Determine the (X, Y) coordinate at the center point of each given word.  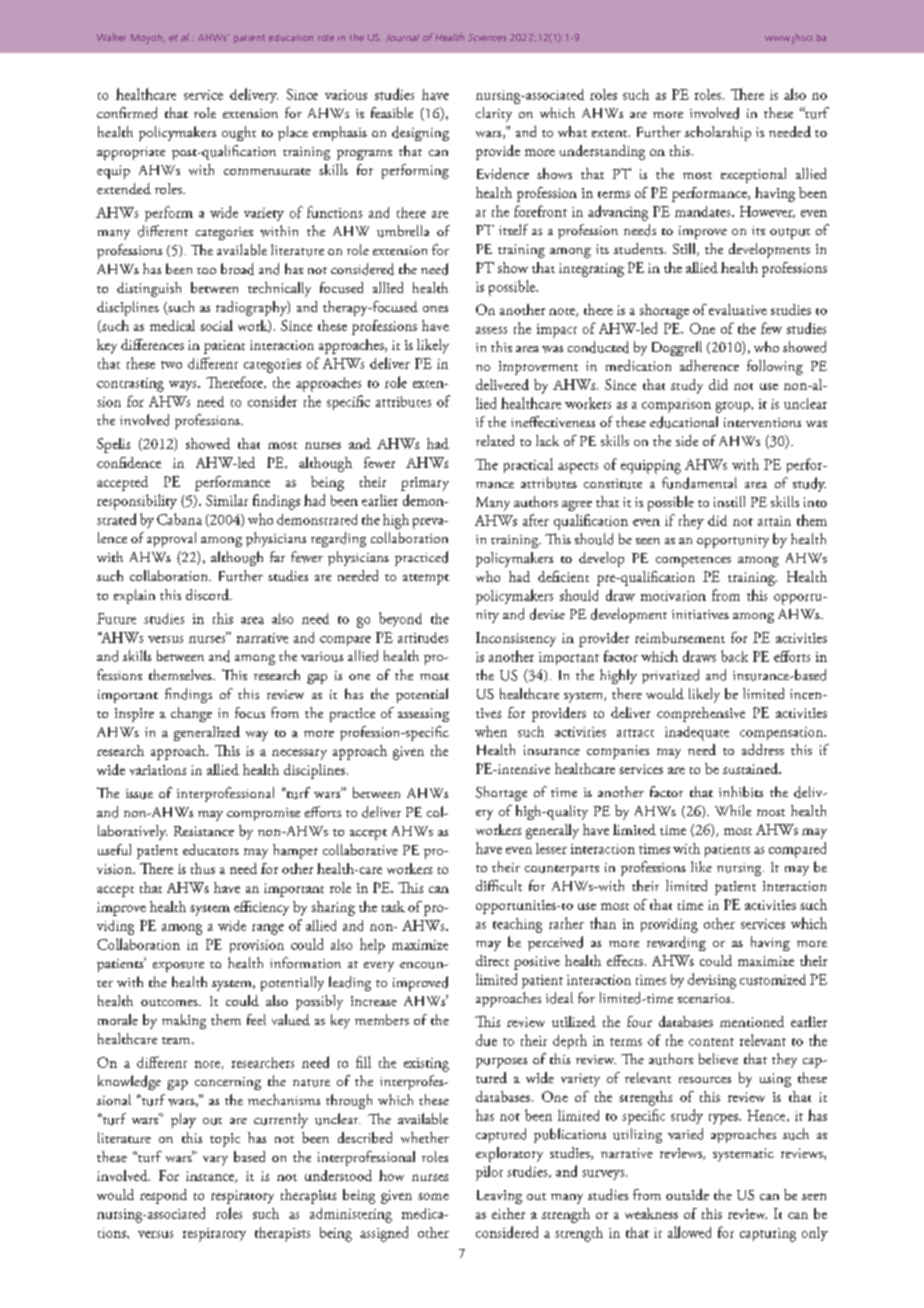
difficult (499, 885)
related (495, 440)
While (733, 810)
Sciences (487, 37)
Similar (227, 500)
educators (211, 849)
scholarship (718, 133)
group (734, 407)
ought (239, 133)
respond (163, 1196)
